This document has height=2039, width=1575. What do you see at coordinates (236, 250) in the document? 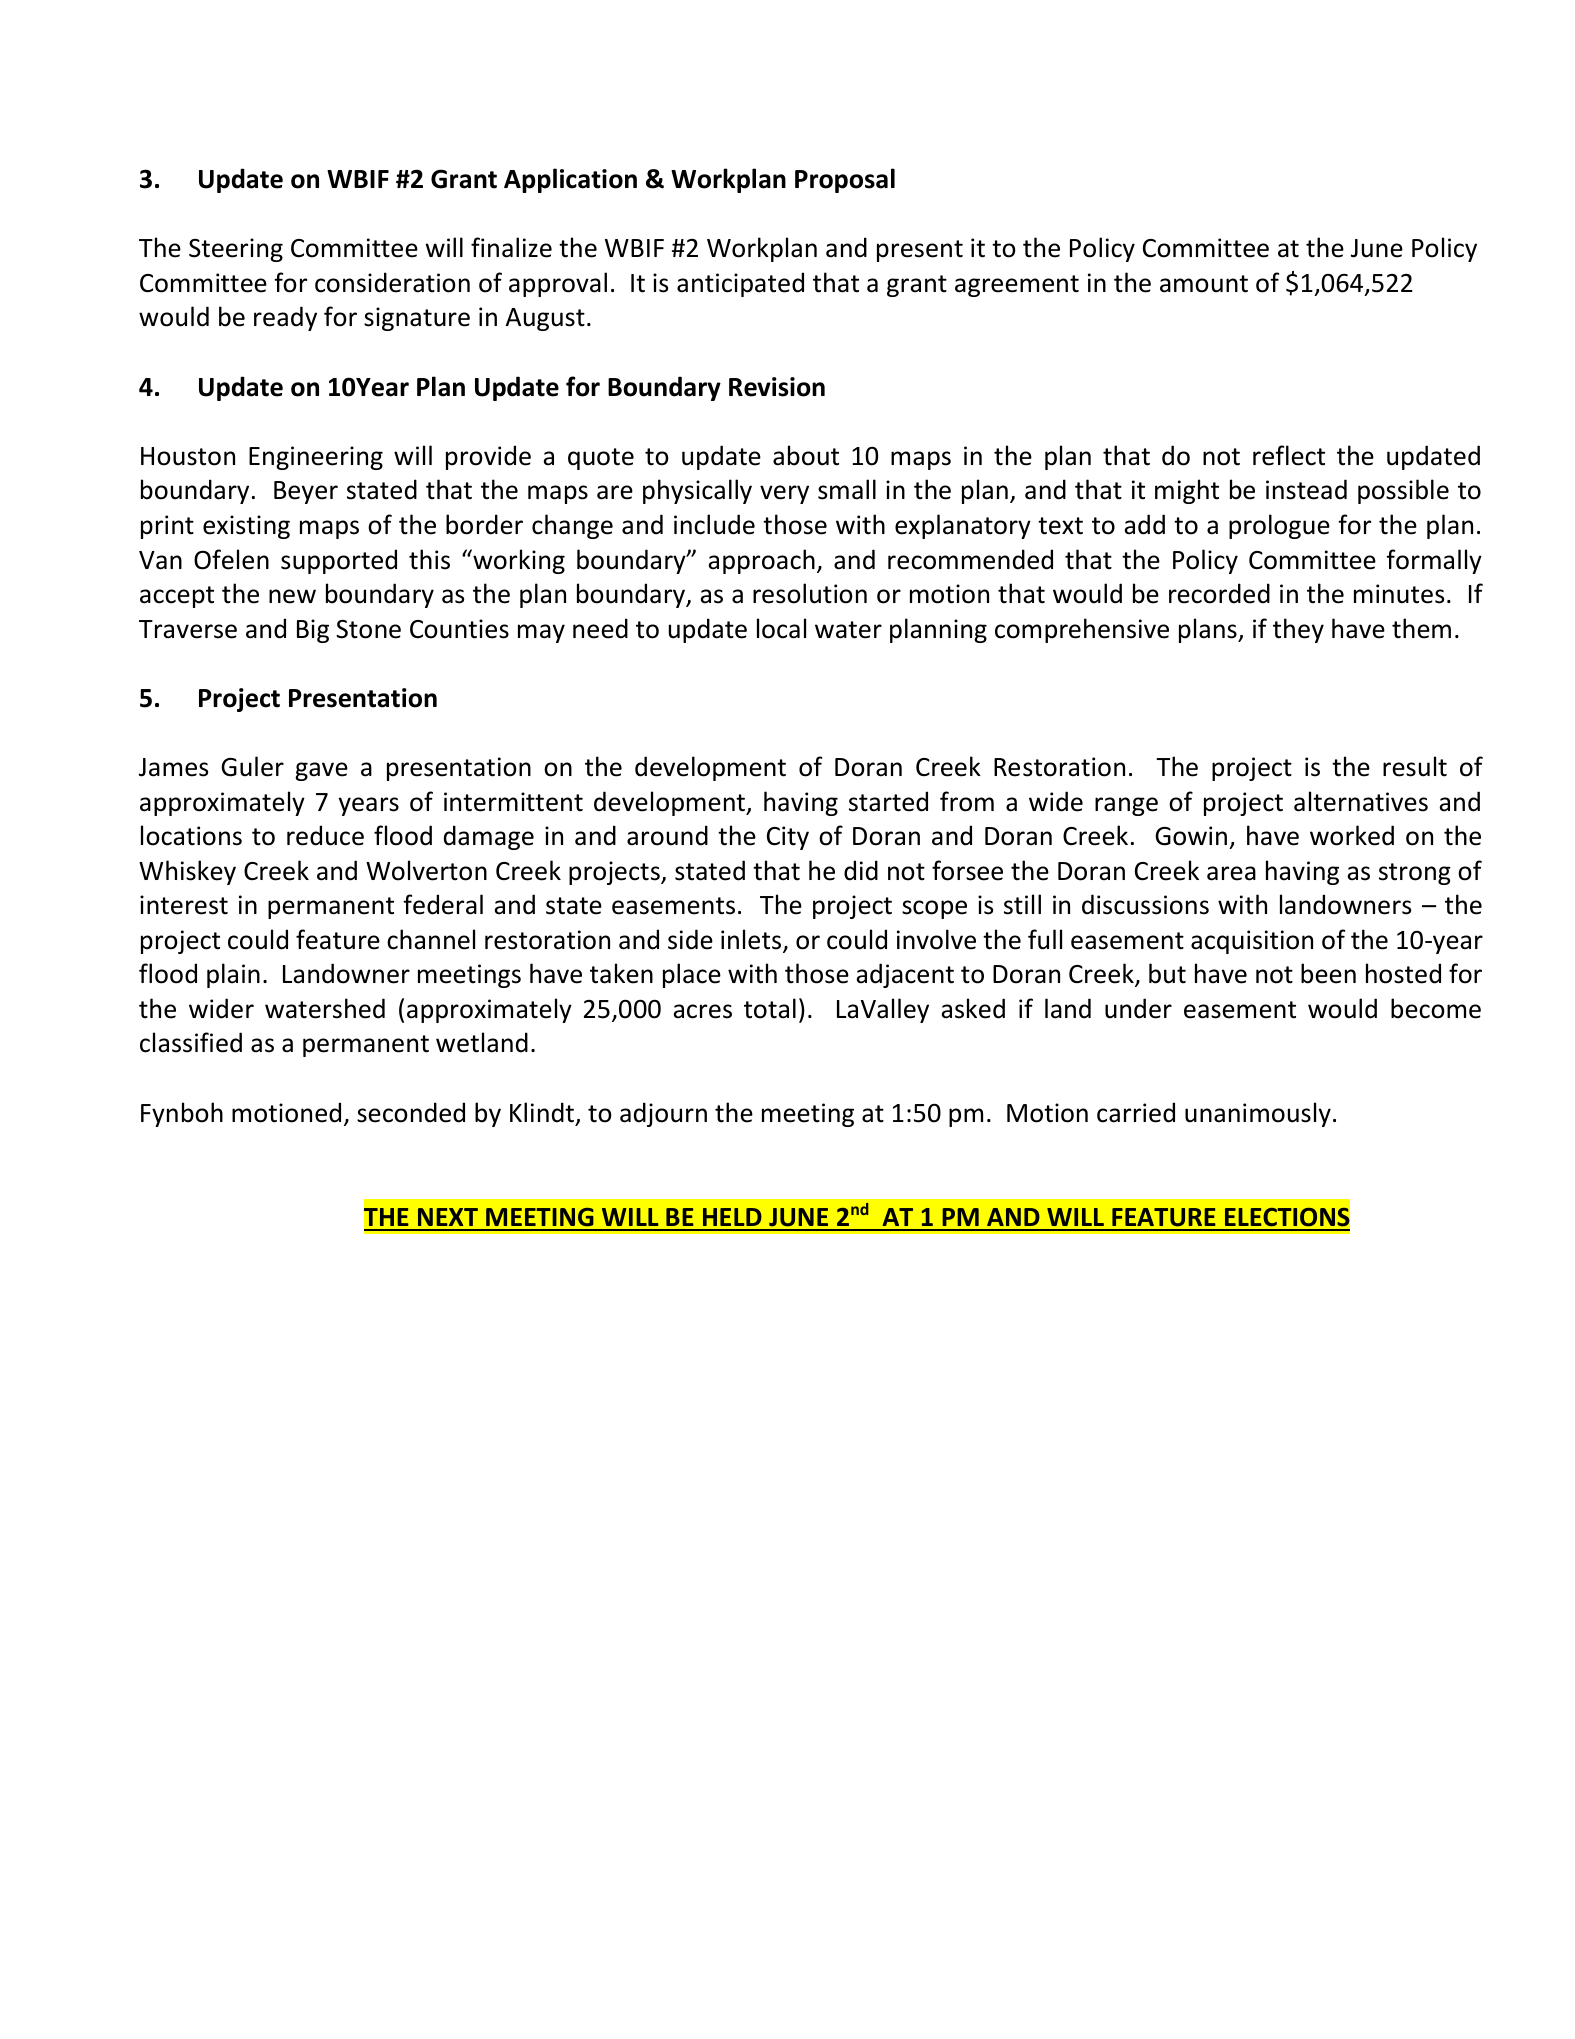
I see `Steering` at bounding box center [236, 250].
